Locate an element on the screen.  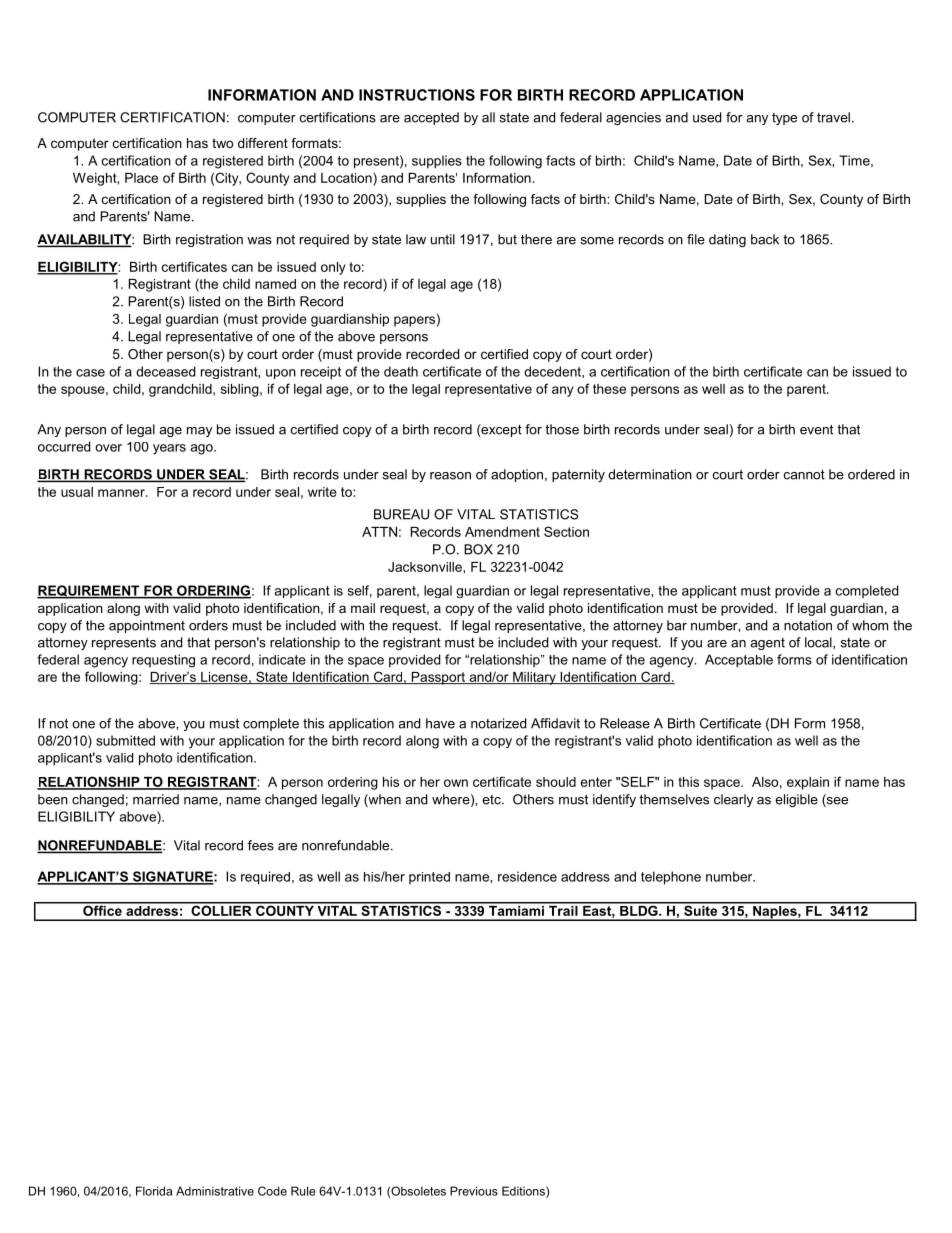
two is located at coordinates (222, 143).
